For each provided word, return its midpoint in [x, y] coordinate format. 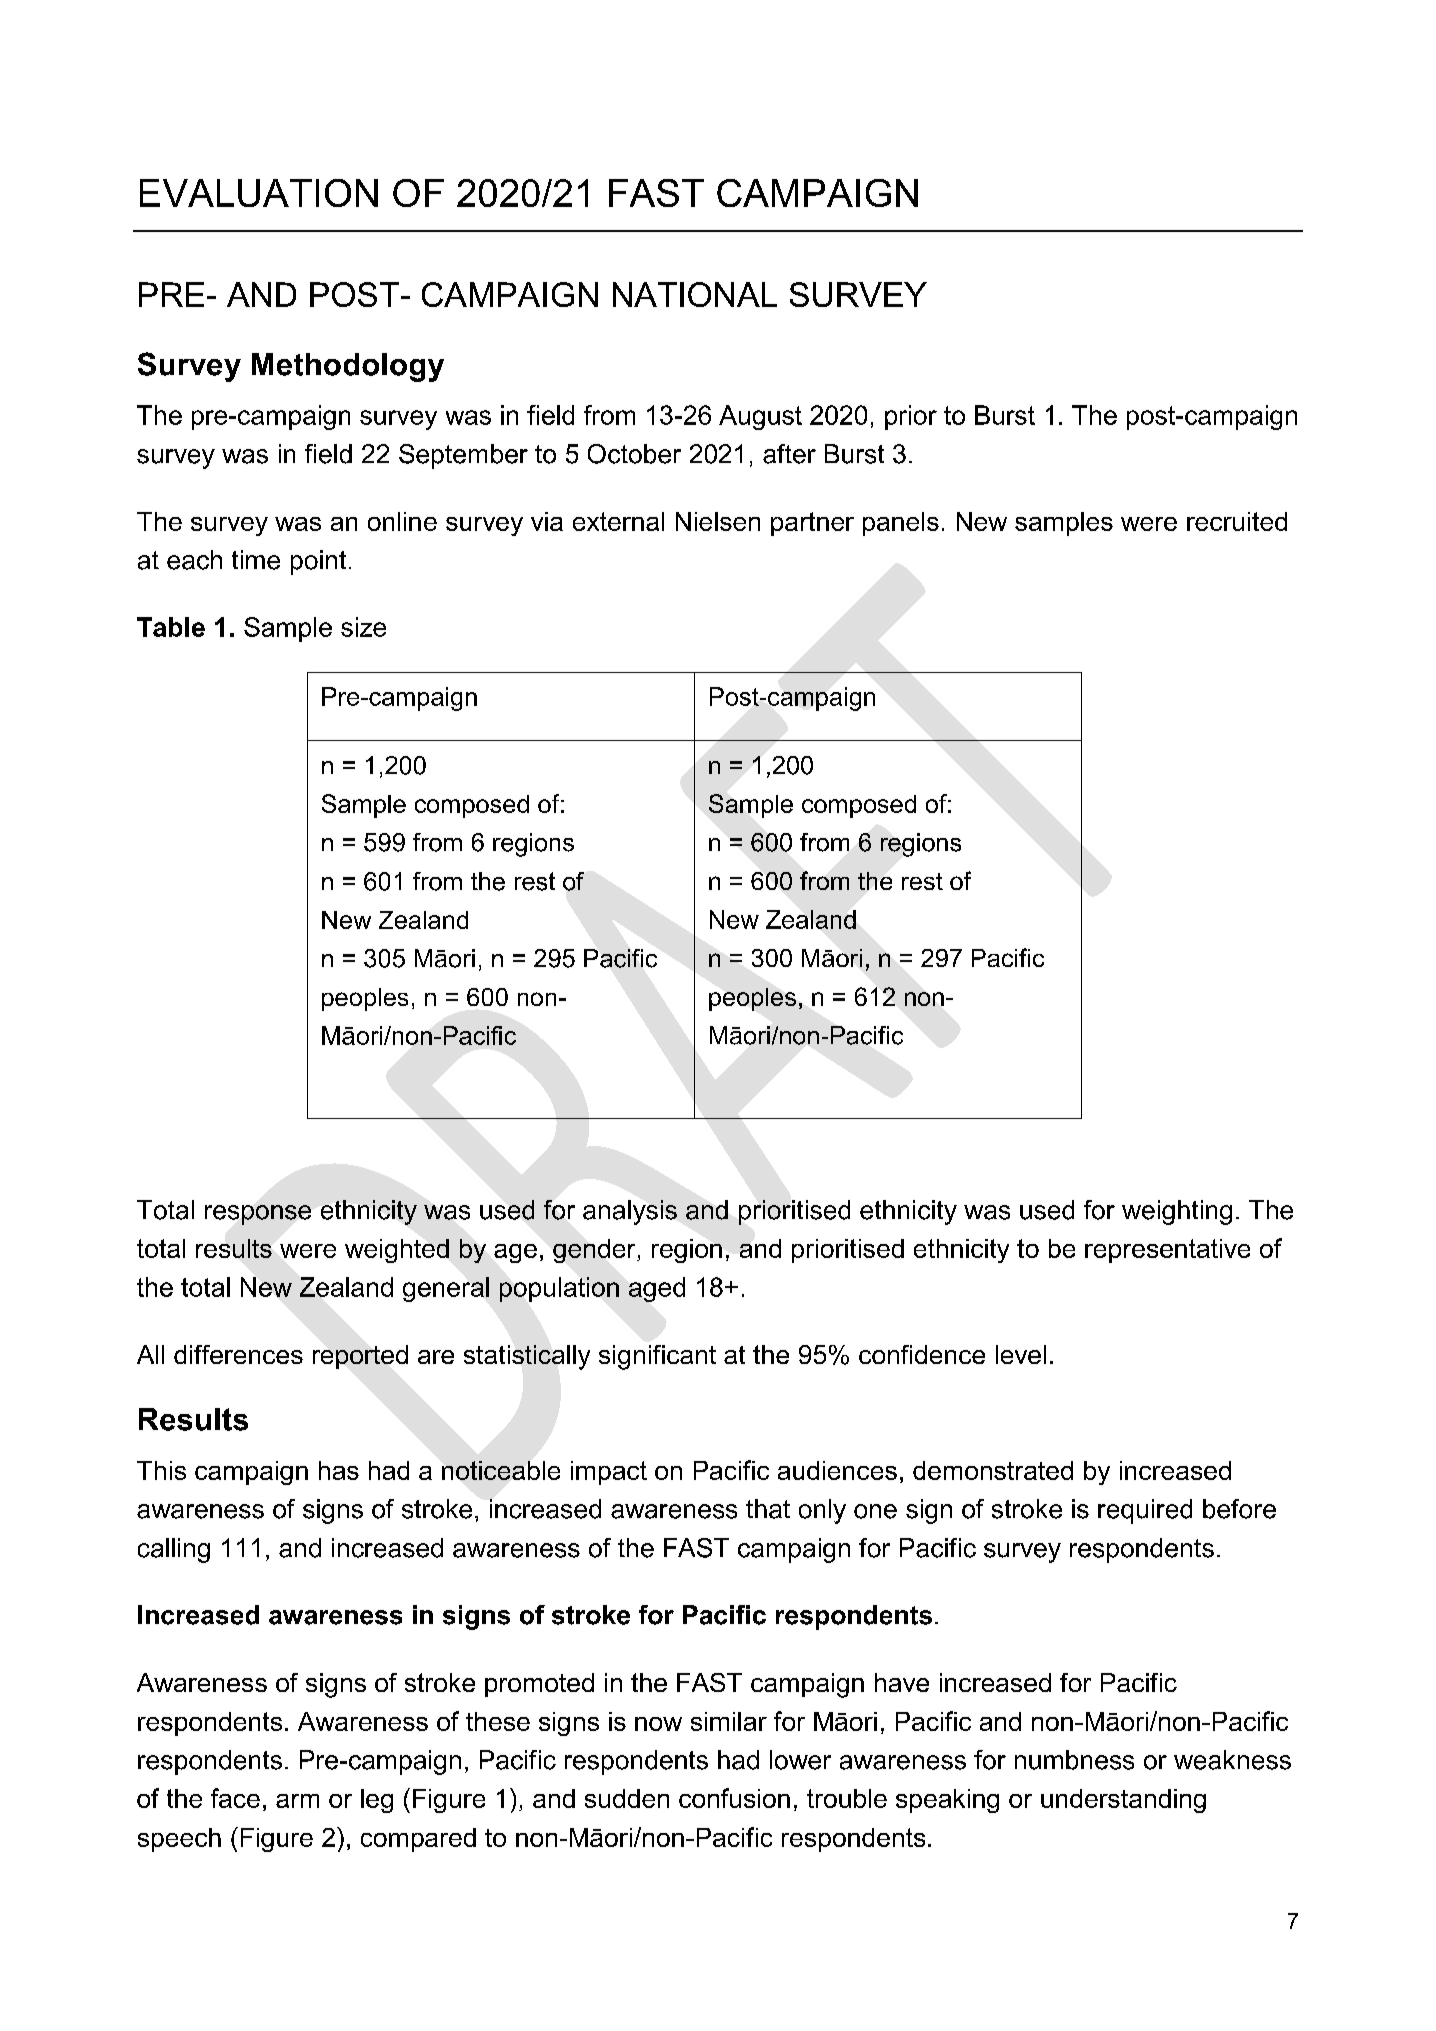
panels [901, 524]
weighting [1177, 1212]
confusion [734, 1798]
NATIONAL [695, 294]
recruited [1237, 521]
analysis [630, 1212]
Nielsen [718, 521]
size [363, 627]
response [258, 1215]
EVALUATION [259, 193]
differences [238, 1354]
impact [609, 1473]
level [1021, 1354]
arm [297, 1801]
